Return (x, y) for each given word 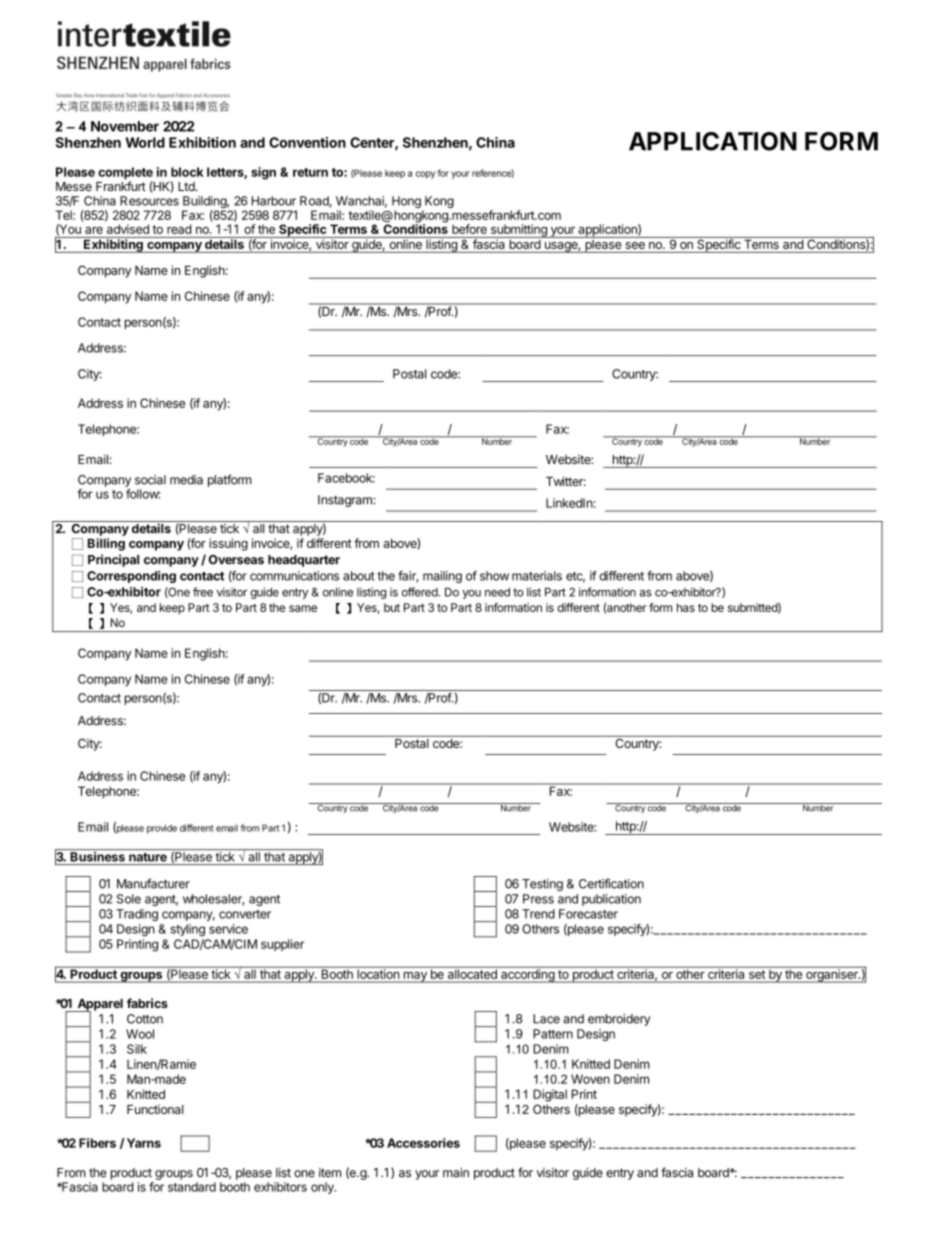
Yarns (144, 1143)
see (635, 245)
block (187, 172)
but (392, 607)
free (203, 592)
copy (426, 175)
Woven (590, 1079)
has (686, 607)
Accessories (423, 1143)
